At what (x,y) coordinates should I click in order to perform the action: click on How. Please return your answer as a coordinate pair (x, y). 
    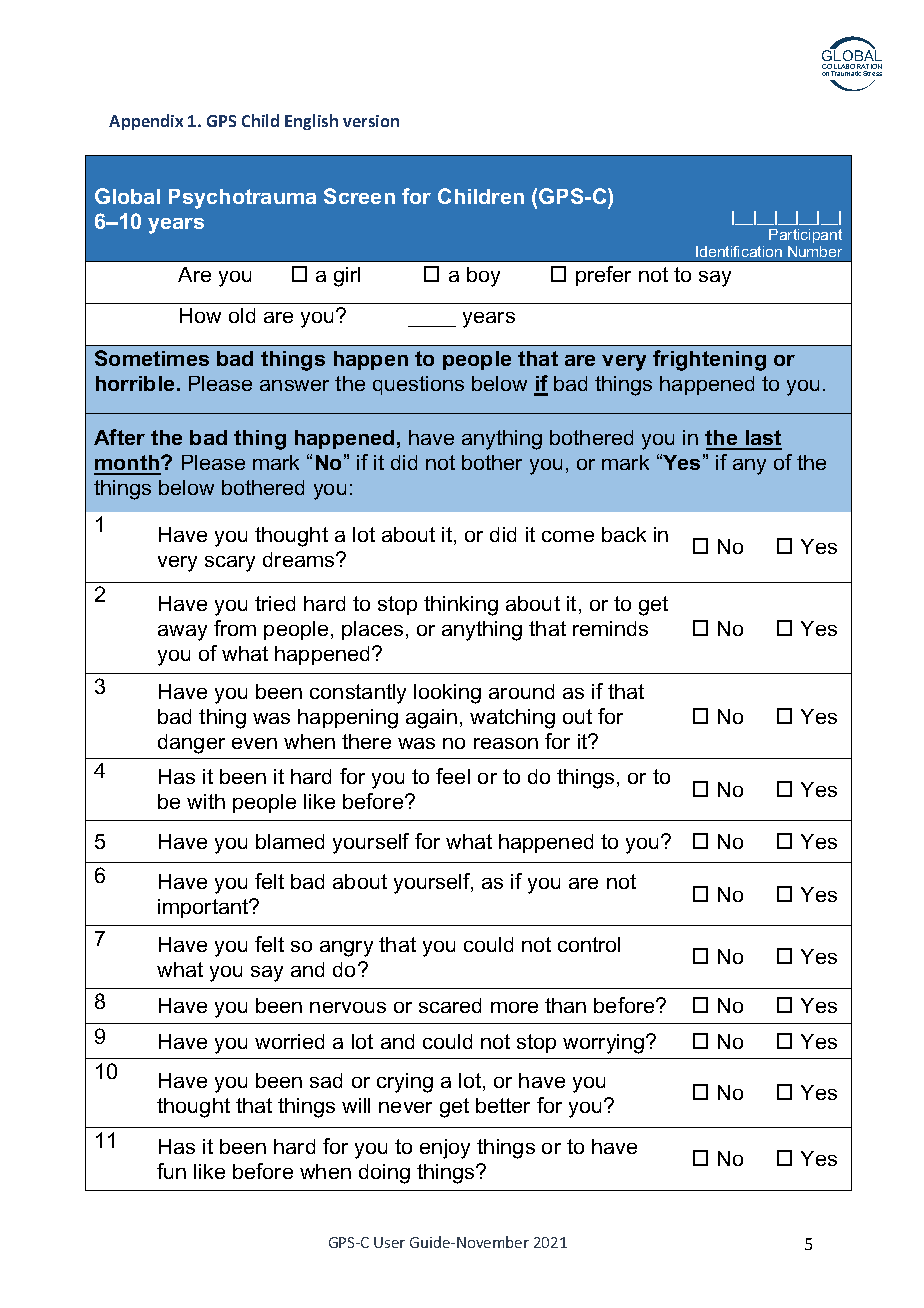
    Looking at the image, I should click on (200, 315).
